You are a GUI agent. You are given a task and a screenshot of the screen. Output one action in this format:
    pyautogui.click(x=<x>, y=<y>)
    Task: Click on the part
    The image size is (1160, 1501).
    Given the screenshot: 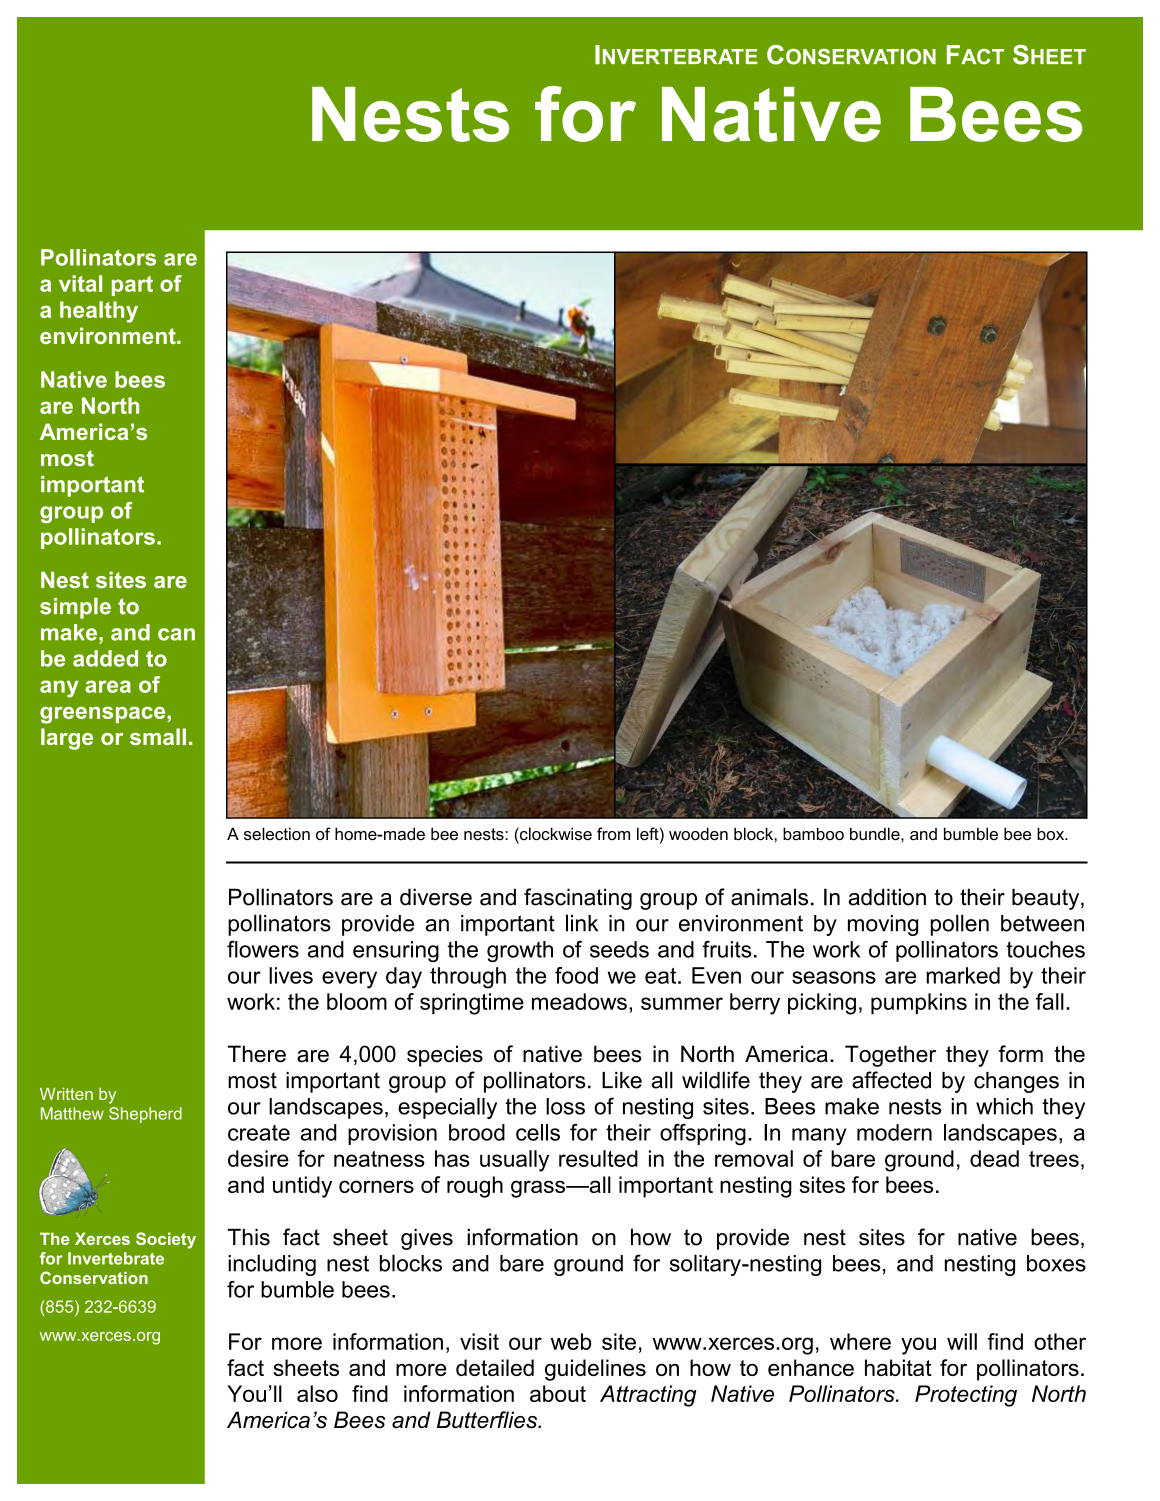 What is the action you would take?
    pyautogui.click(x=132, y=286)
